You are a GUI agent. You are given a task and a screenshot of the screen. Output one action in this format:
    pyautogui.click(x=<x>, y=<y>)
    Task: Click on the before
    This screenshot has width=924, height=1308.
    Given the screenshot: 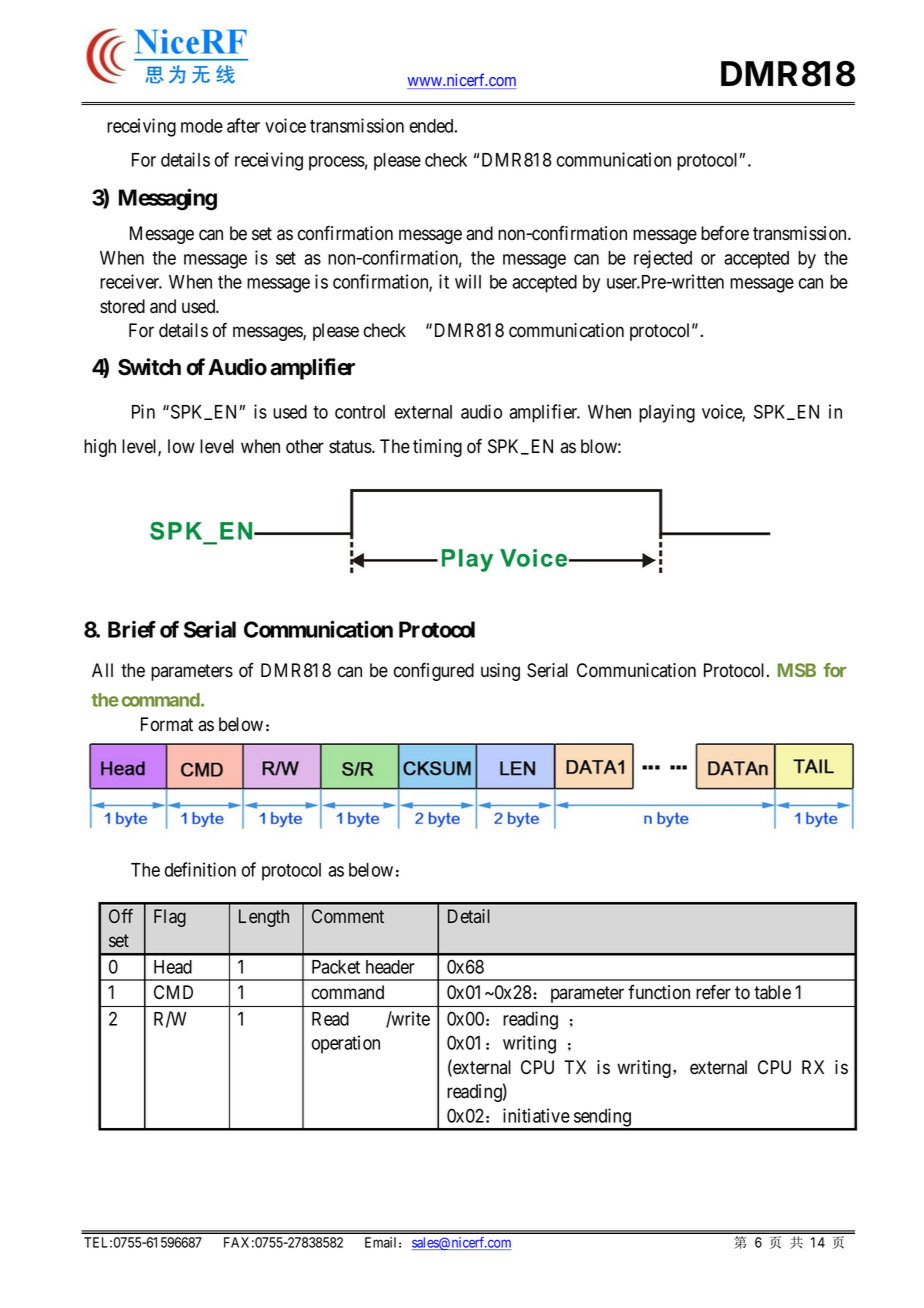 What is the action you would take?
    pyautogui.click(x=725, y=233)
